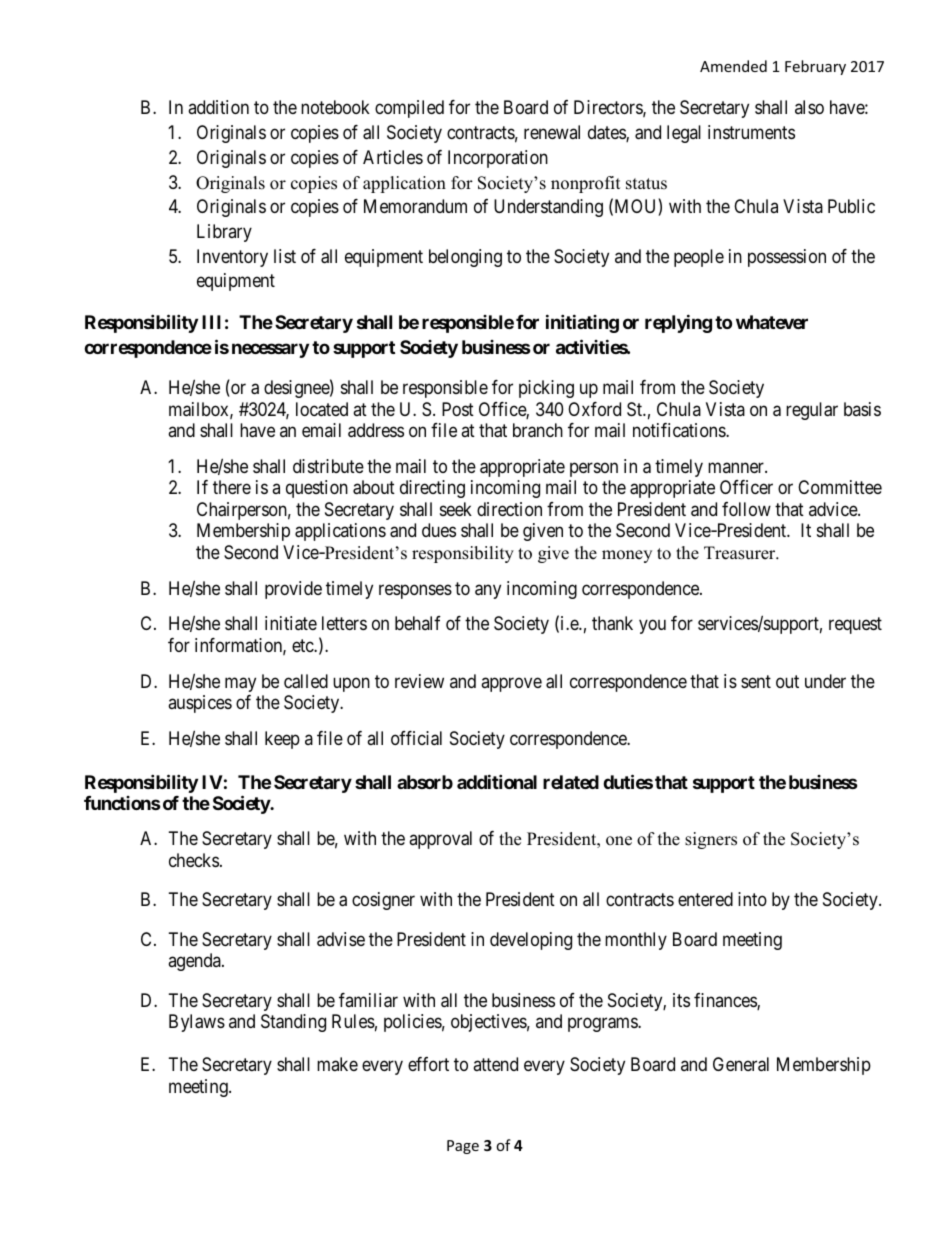  Describe the element at coordinates (495, 1064) in the page. I see `attend` at that location.
